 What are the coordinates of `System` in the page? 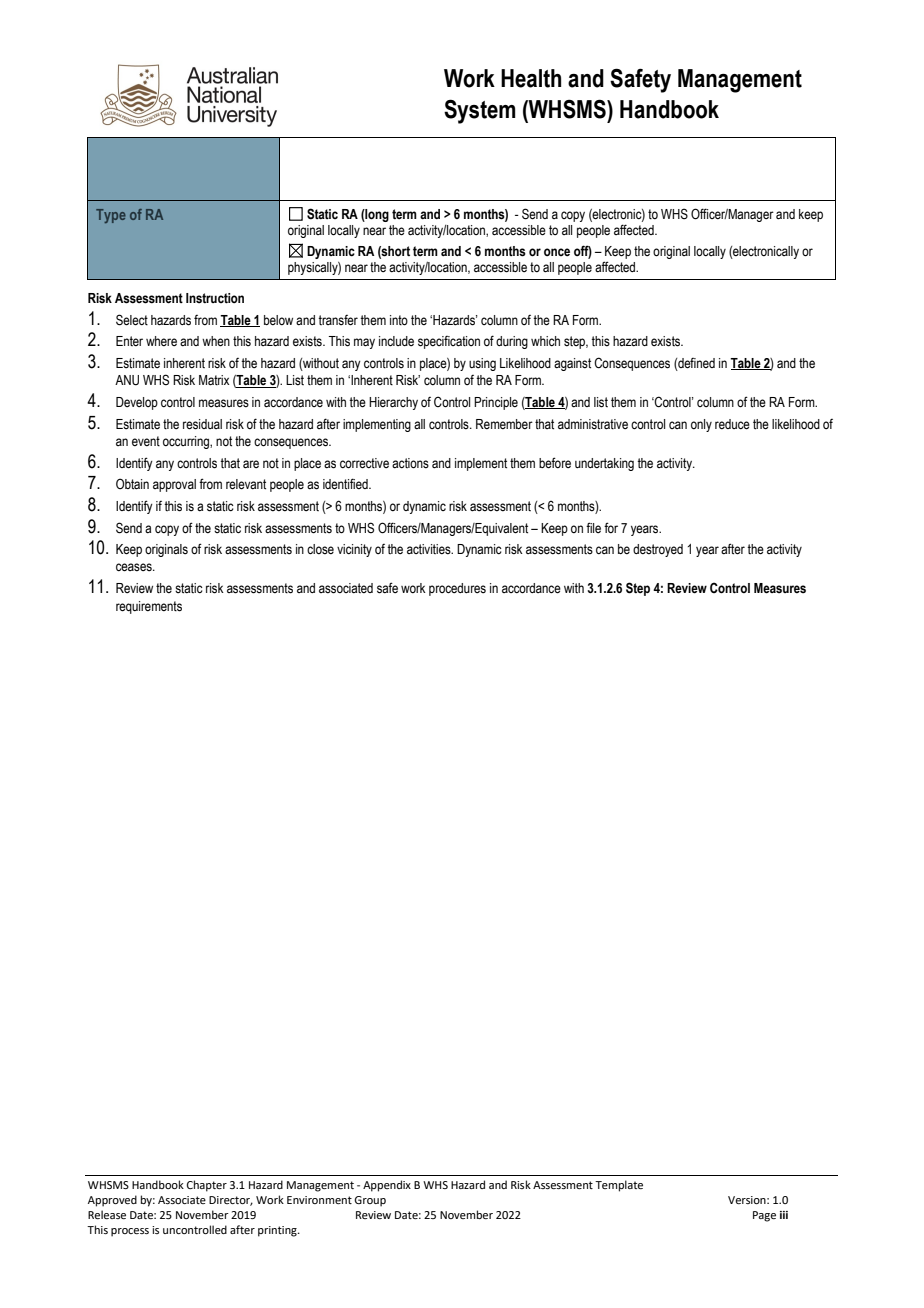 It's located at (480, 111).
